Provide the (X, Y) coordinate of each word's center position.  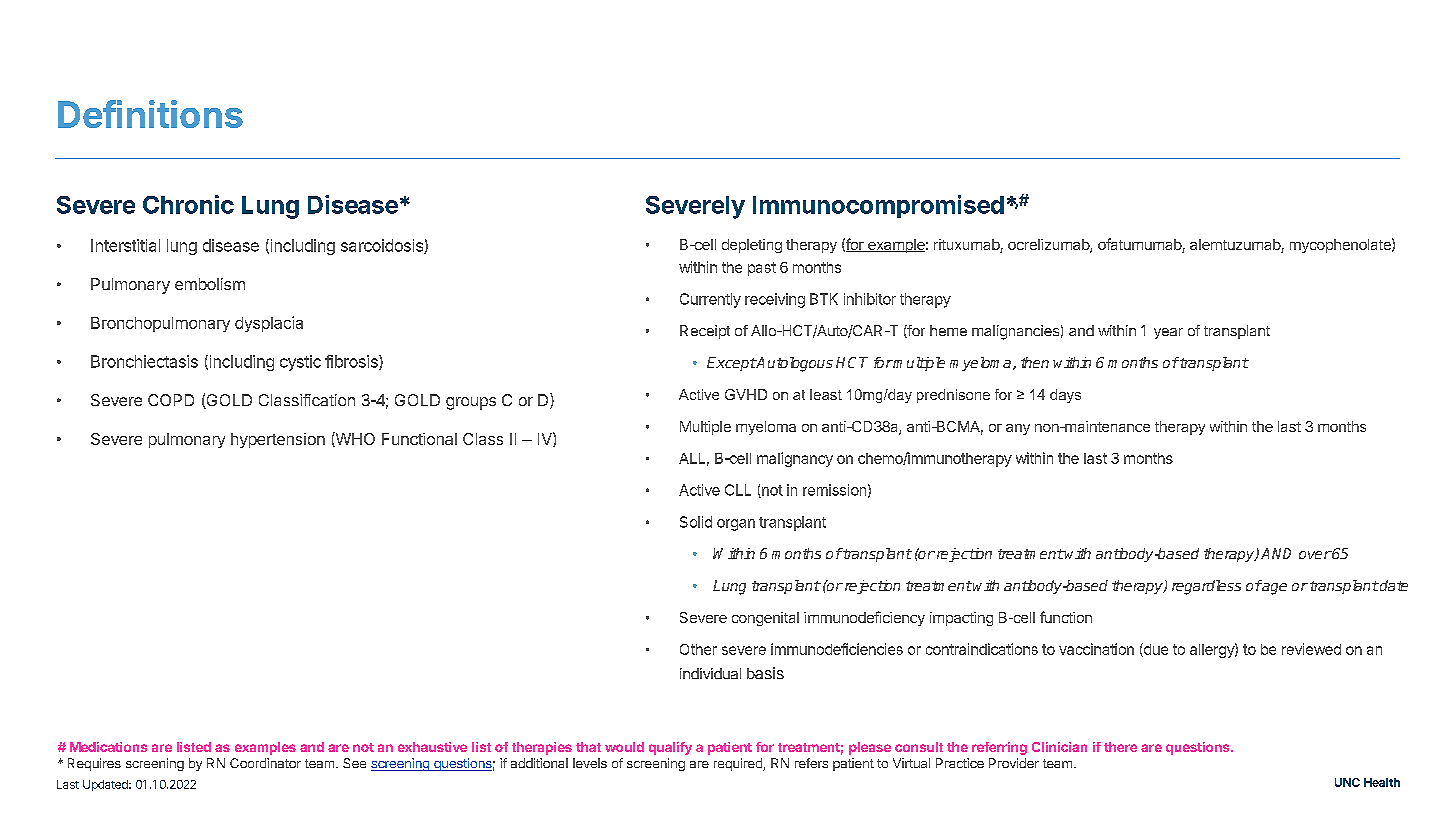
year (1168, 333)
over (1315, 555)
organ (736, 525)
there (1120, 747)
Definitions (150, 114)
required (739, 764)
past (762, 269)
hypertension (278, 440)
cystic (300, 363)
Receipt (705, 332)
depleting (752, 246)
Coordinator (265, 763)
